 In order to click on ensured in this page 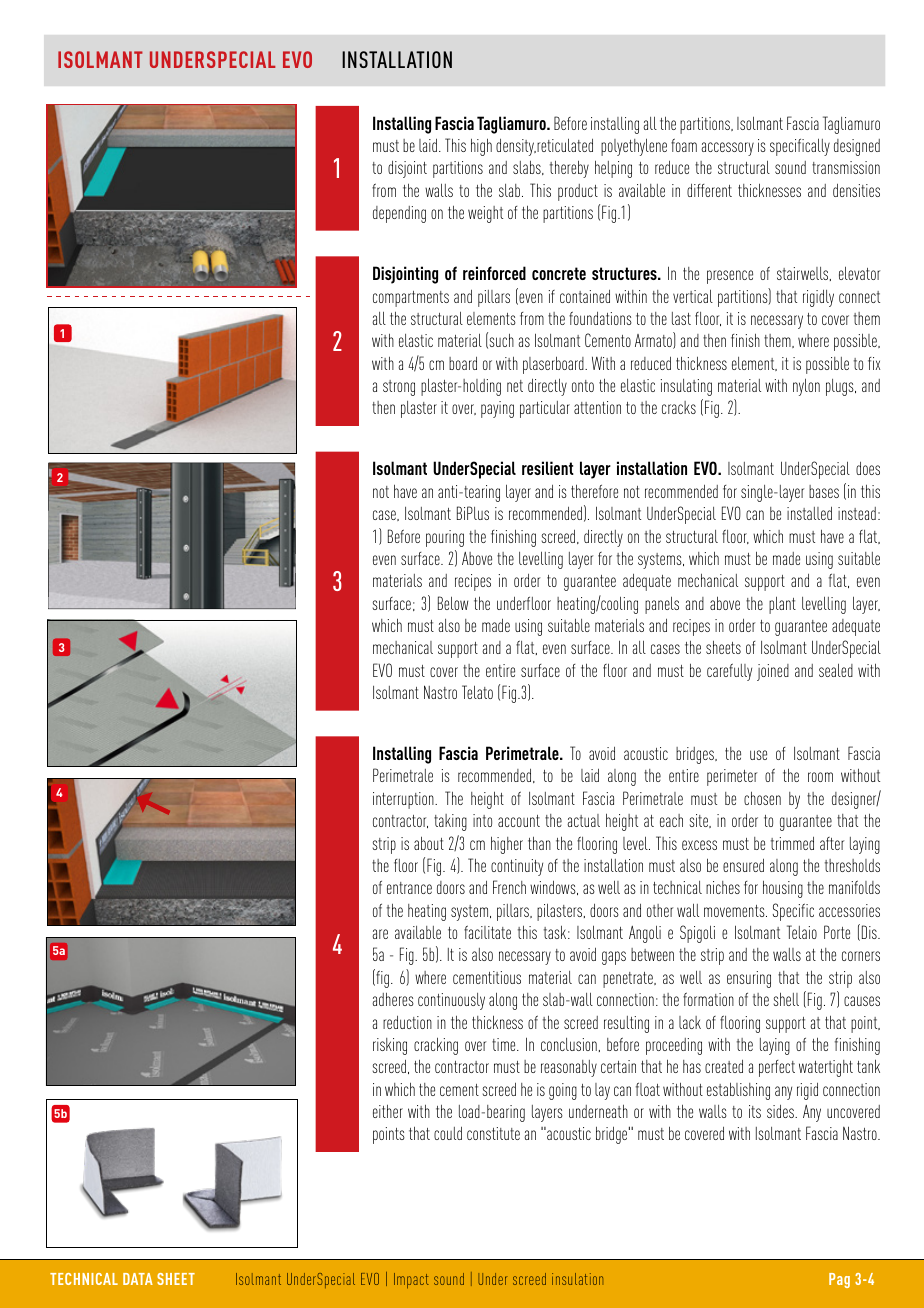, I will do `click(743, 865)`.
